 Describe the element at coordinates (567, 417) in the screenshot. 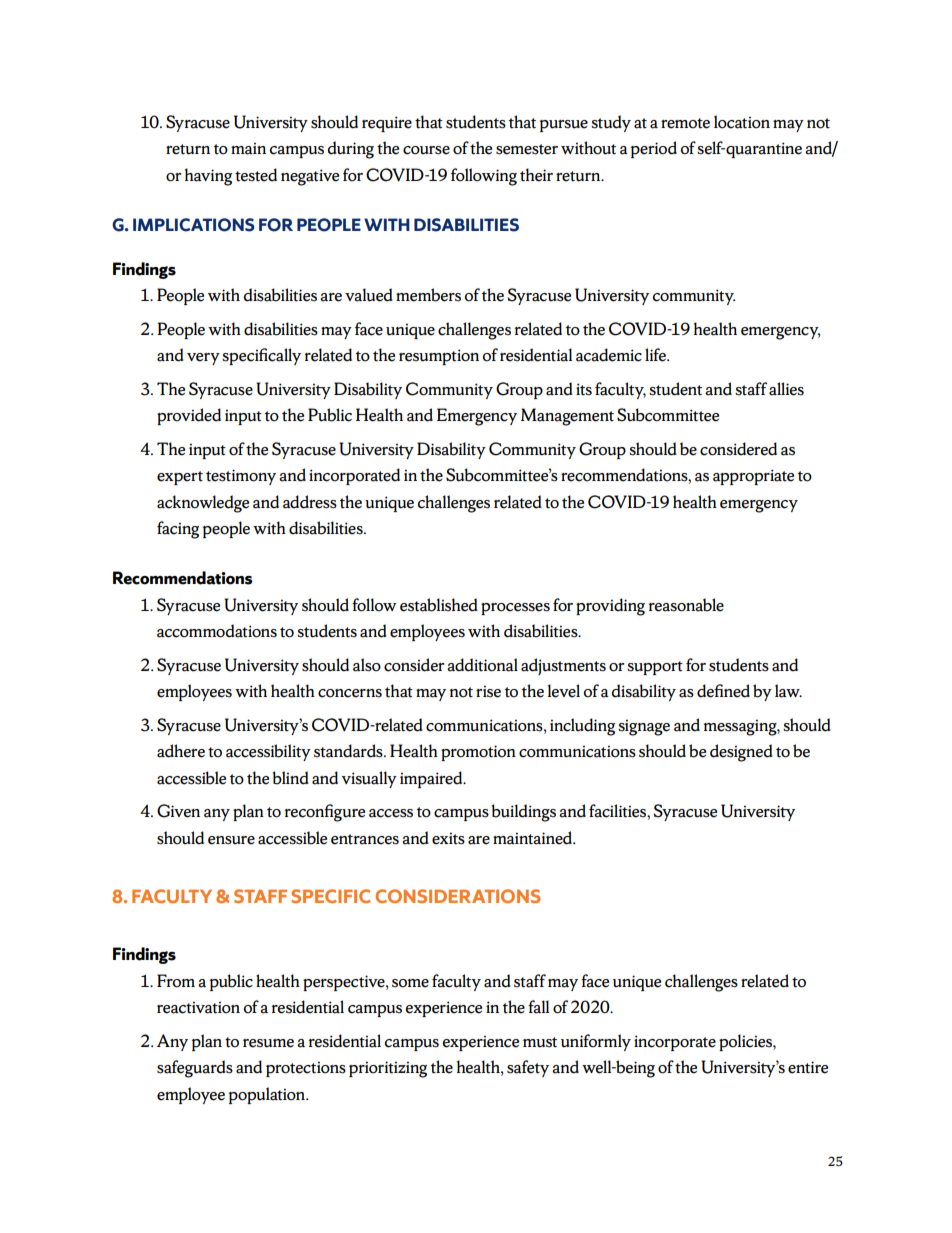

I see `Management` at that location.
